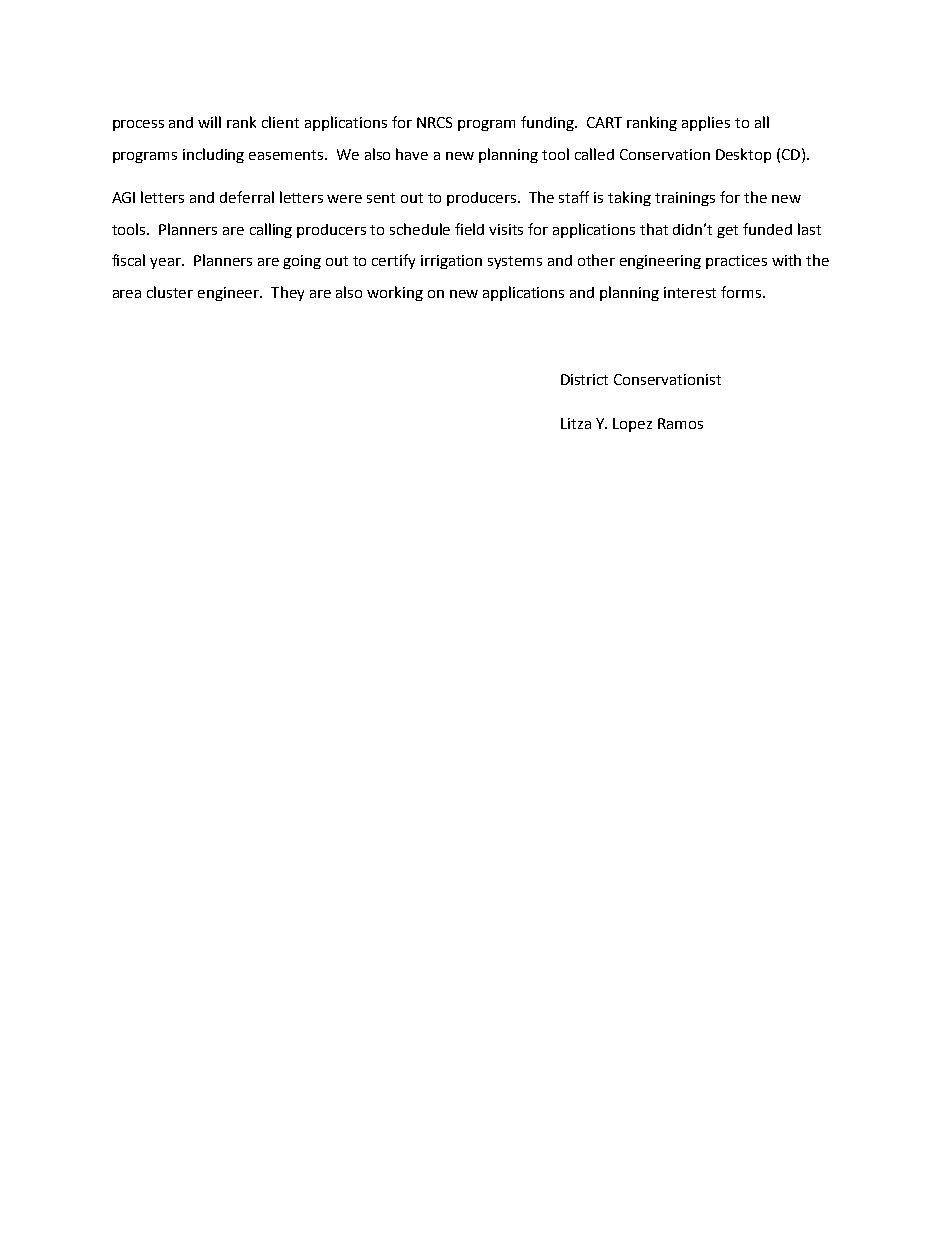 Image resolution: width=952 pixels, height=1233 pixels. I want to click on cluster, so click(170, 292).
